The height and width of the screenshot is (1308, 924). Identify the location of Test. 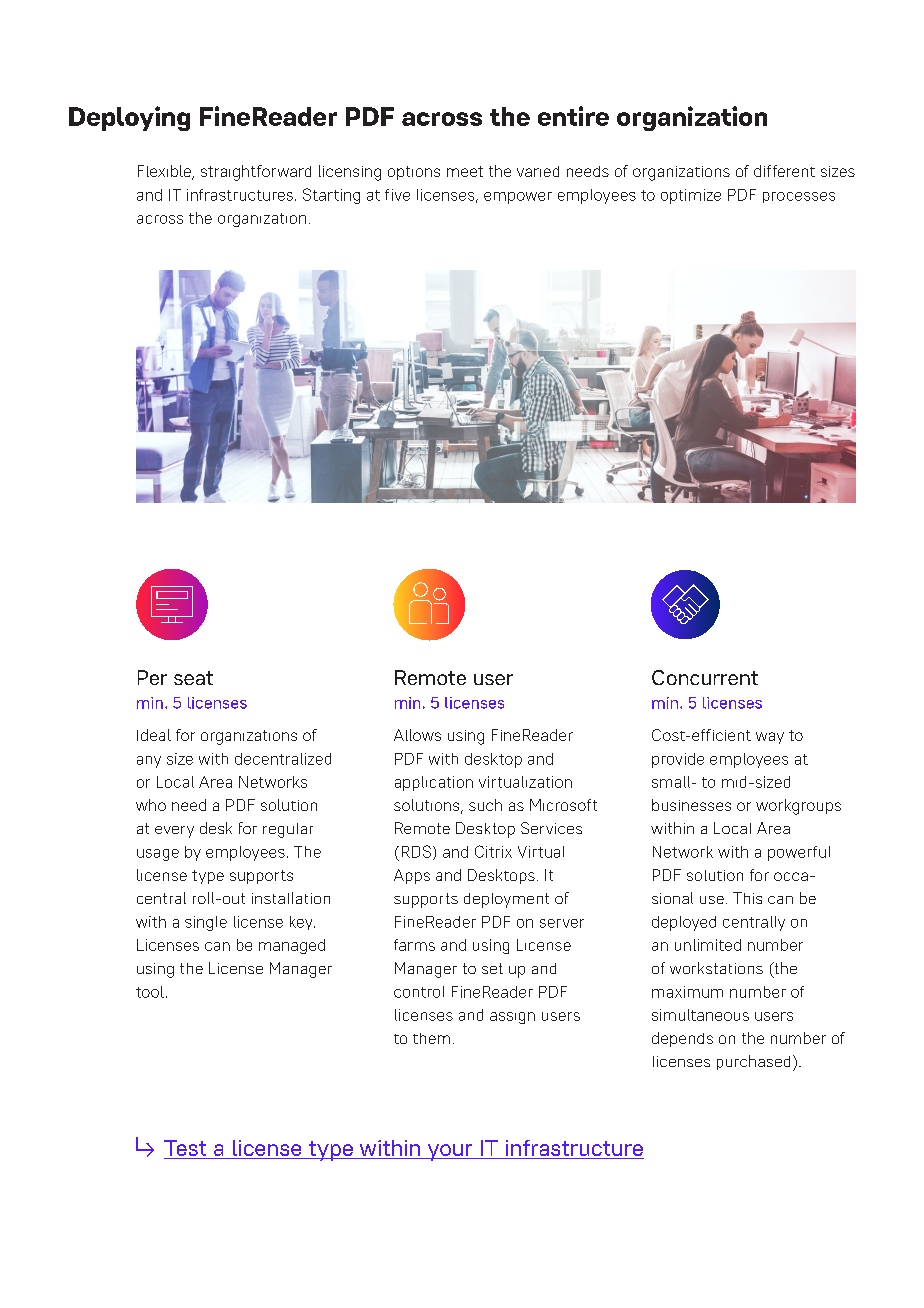
(186, 1149).
